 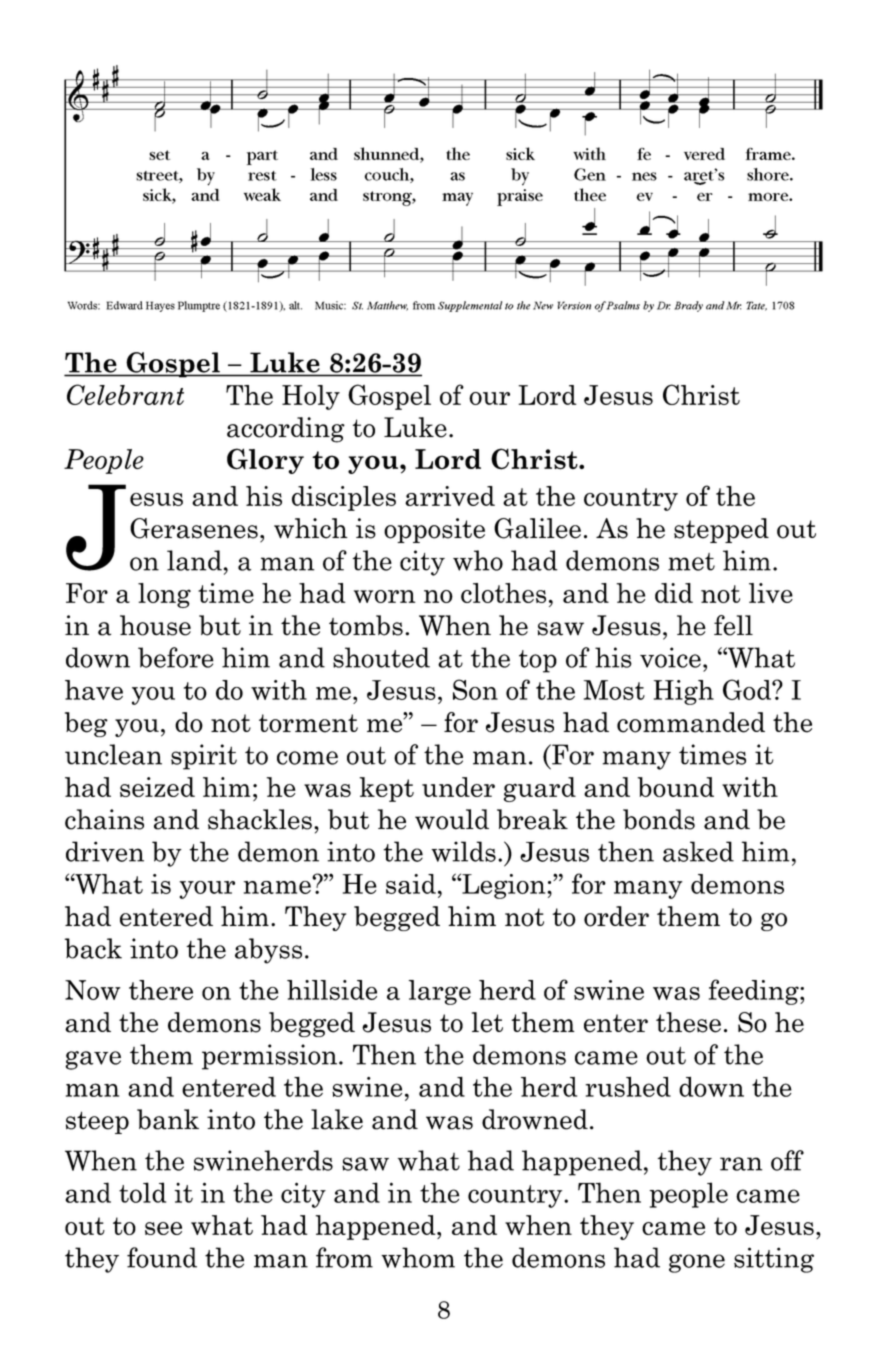 What do you see at coordinates (176, 657) in the screenshot?
I see `before` at bounding box center [176, 657].
